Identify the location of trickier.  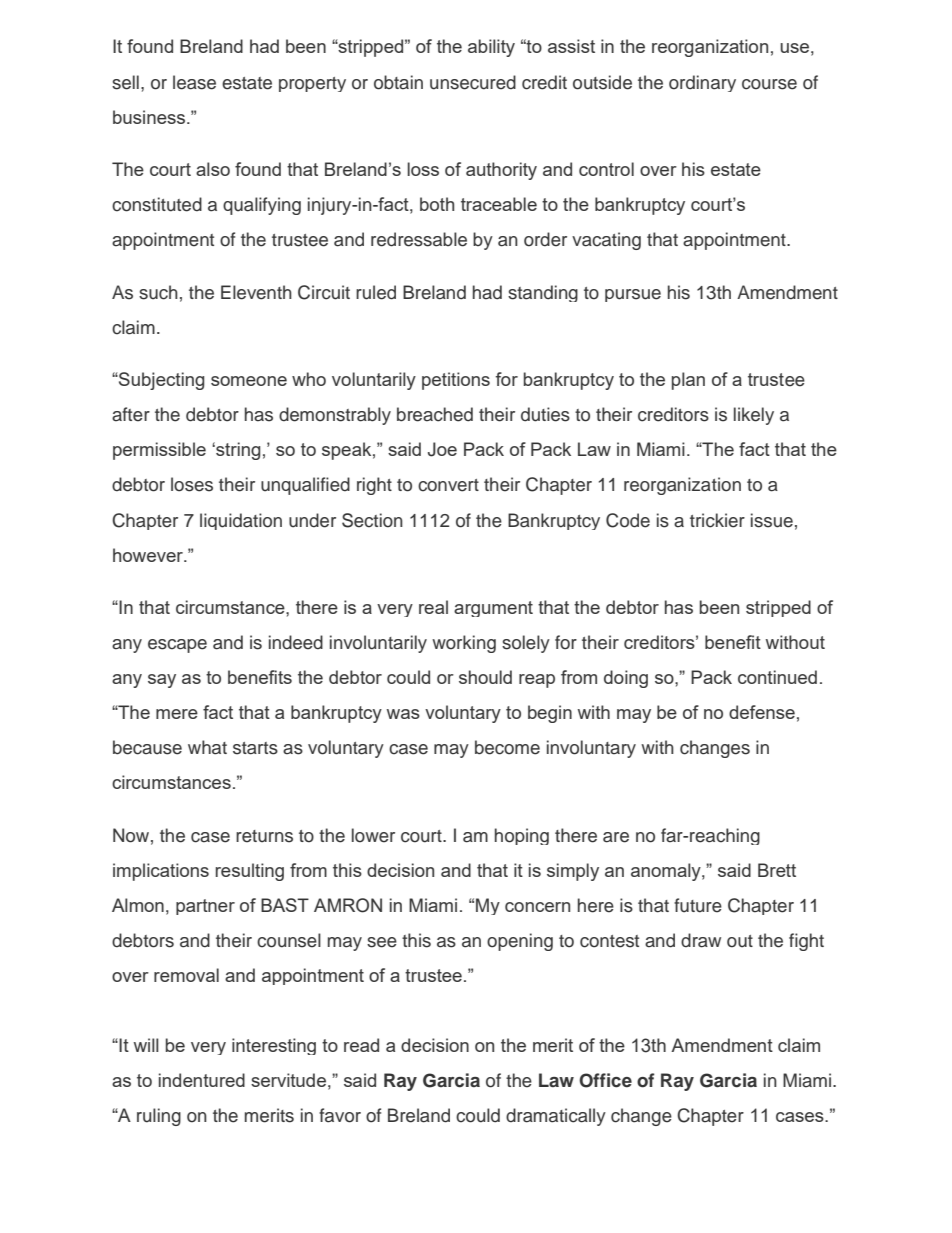
(717, 520).
